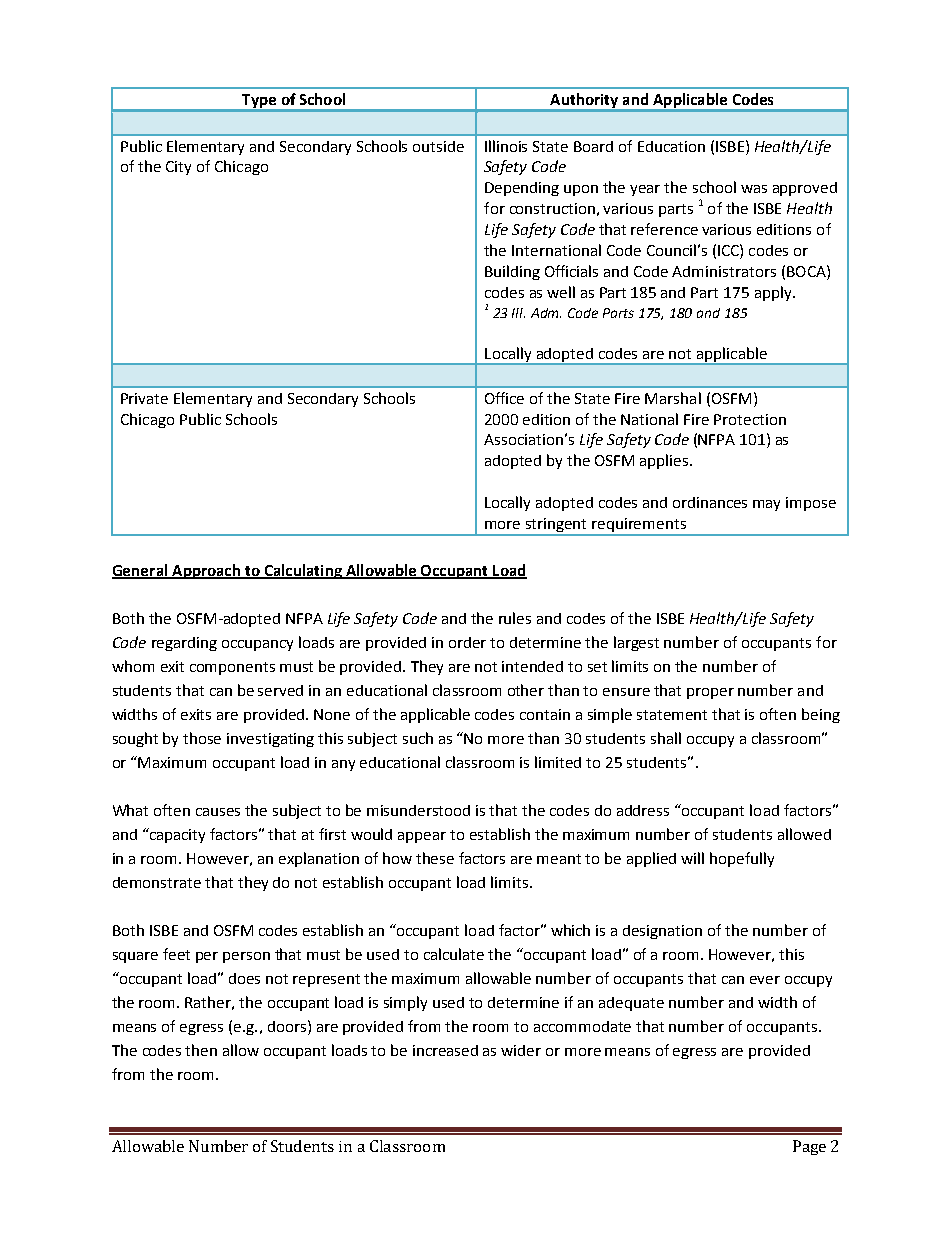 The height and width of the page is (1233, 952). Describe the element at coordinates (438, 146) in the page. I see `outside` at that location.
